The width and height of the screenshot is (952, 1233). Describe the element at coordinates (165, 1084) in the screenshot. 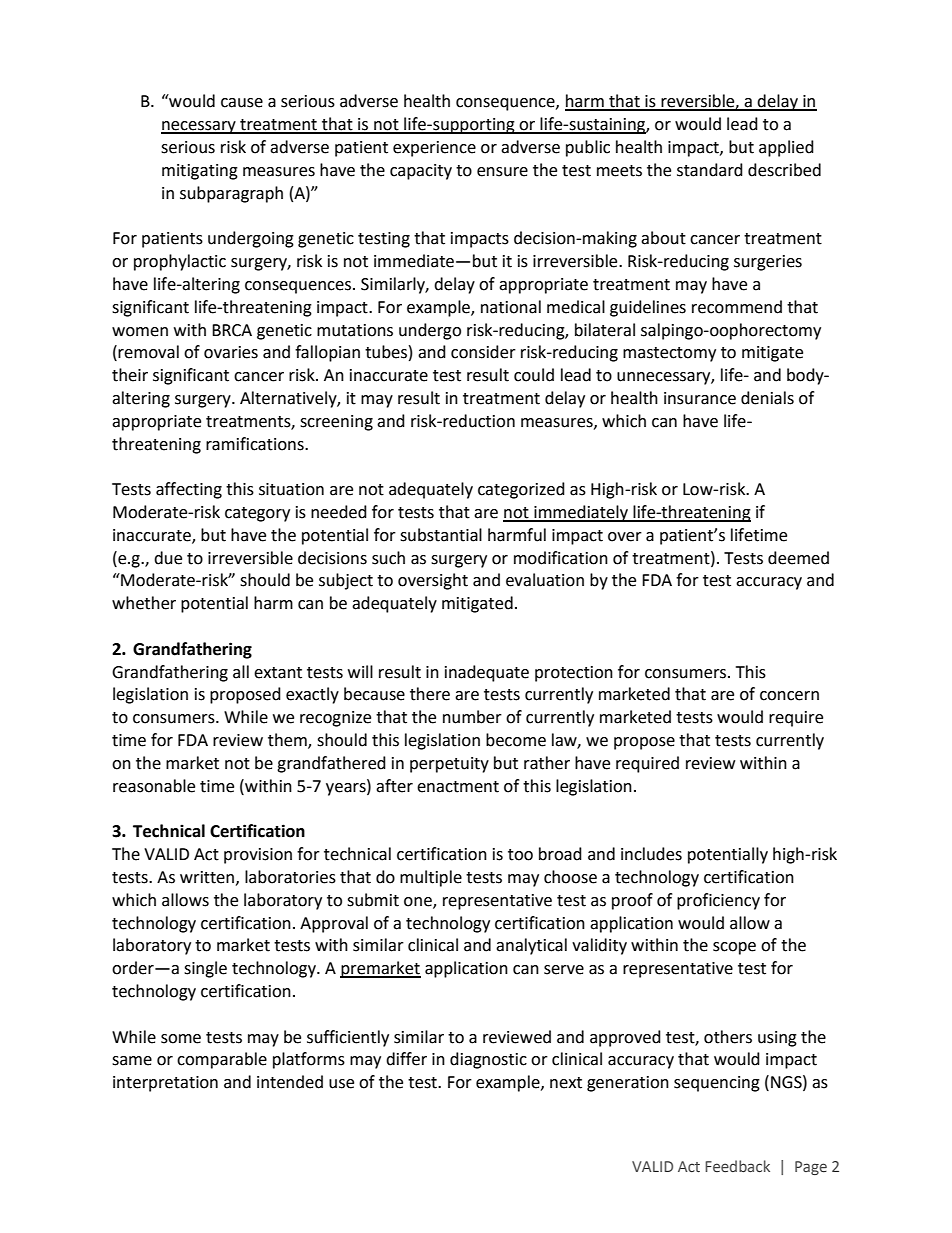

I see `interpretation` at that location.
